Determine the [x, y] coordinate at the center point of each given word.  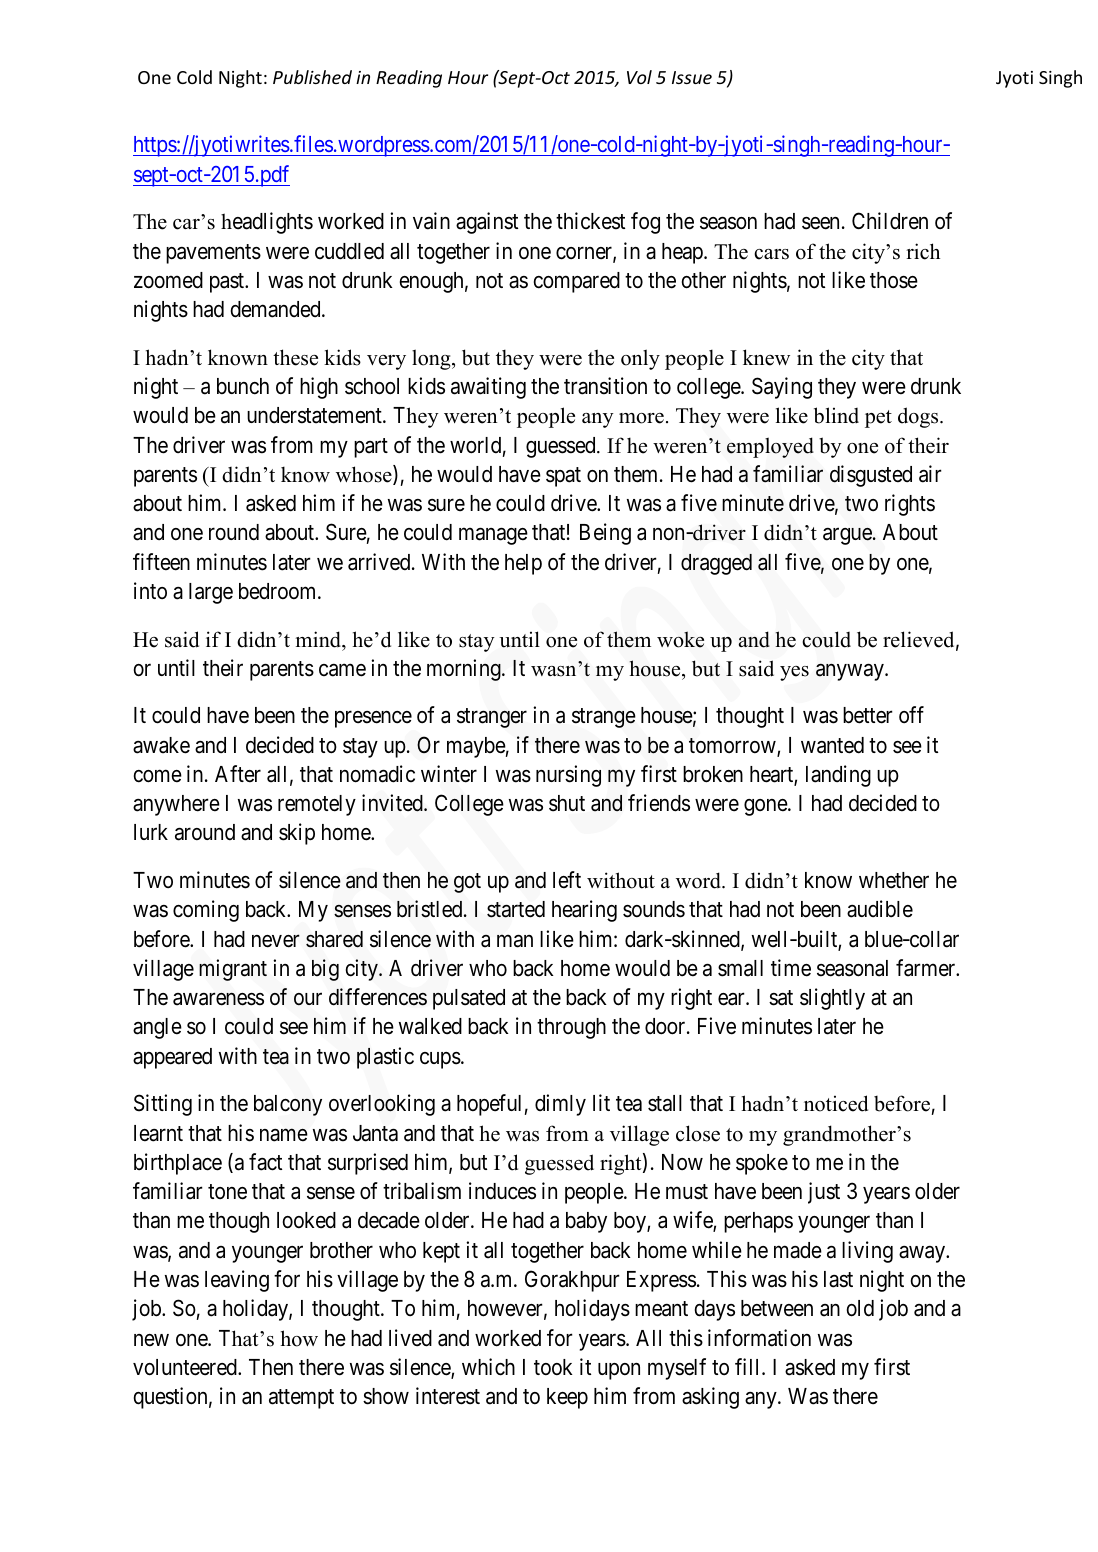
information [759, 1338]
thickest [590, 221]
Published [312, 77]
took [553, 1367]
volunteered [186, 1367]
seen [820, 223]
